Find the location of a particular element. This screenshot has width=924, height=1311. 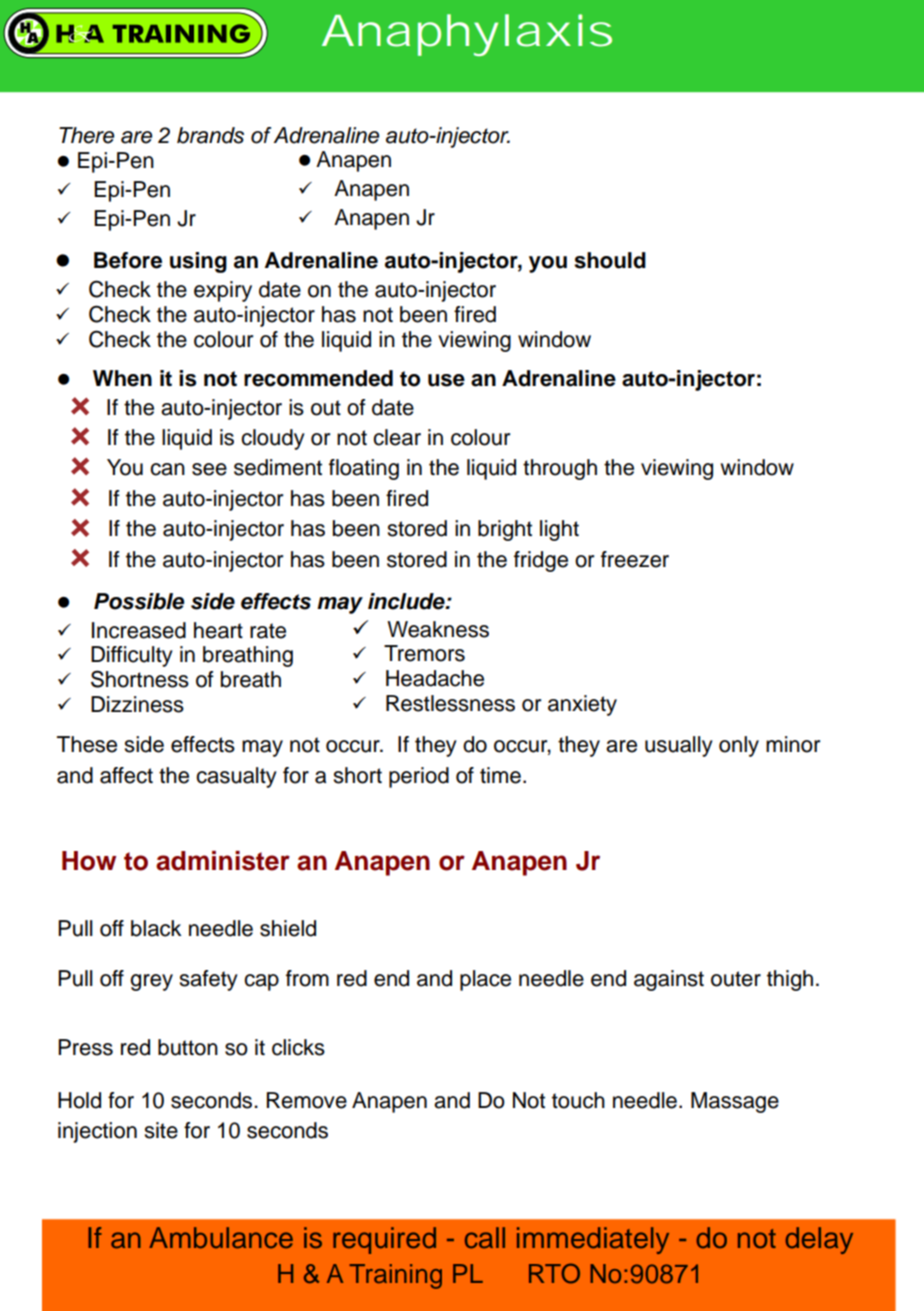

expiry is located at coordinates (223, 291).
